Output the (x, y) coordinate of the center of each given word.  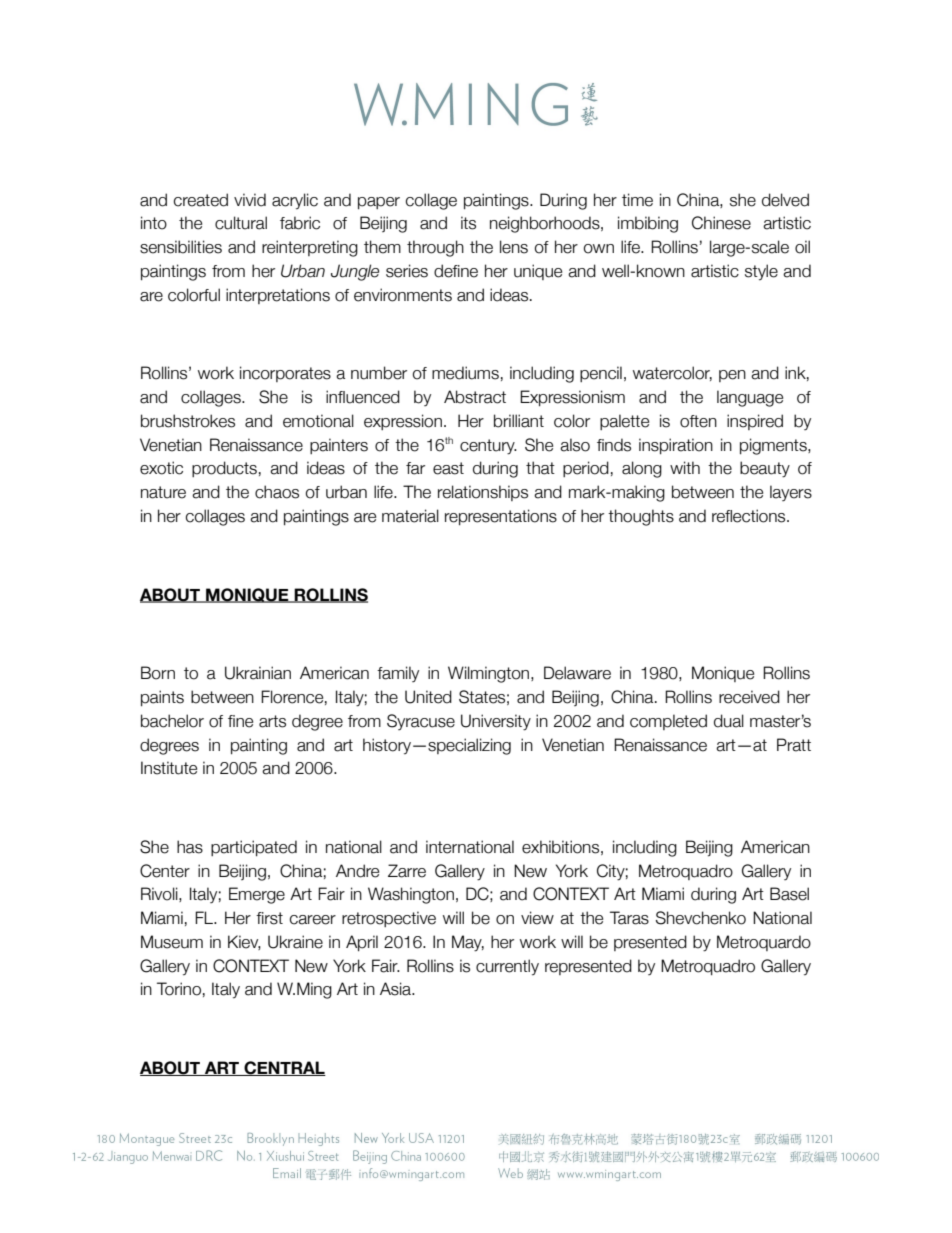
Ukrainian (258, 673)
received (749, 697)
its (468, 223)
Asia (397, 989)
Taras (629, 918)
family (398, 674)
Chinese (721, 223)
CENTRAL (284, 1068)
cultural (241, 223)
